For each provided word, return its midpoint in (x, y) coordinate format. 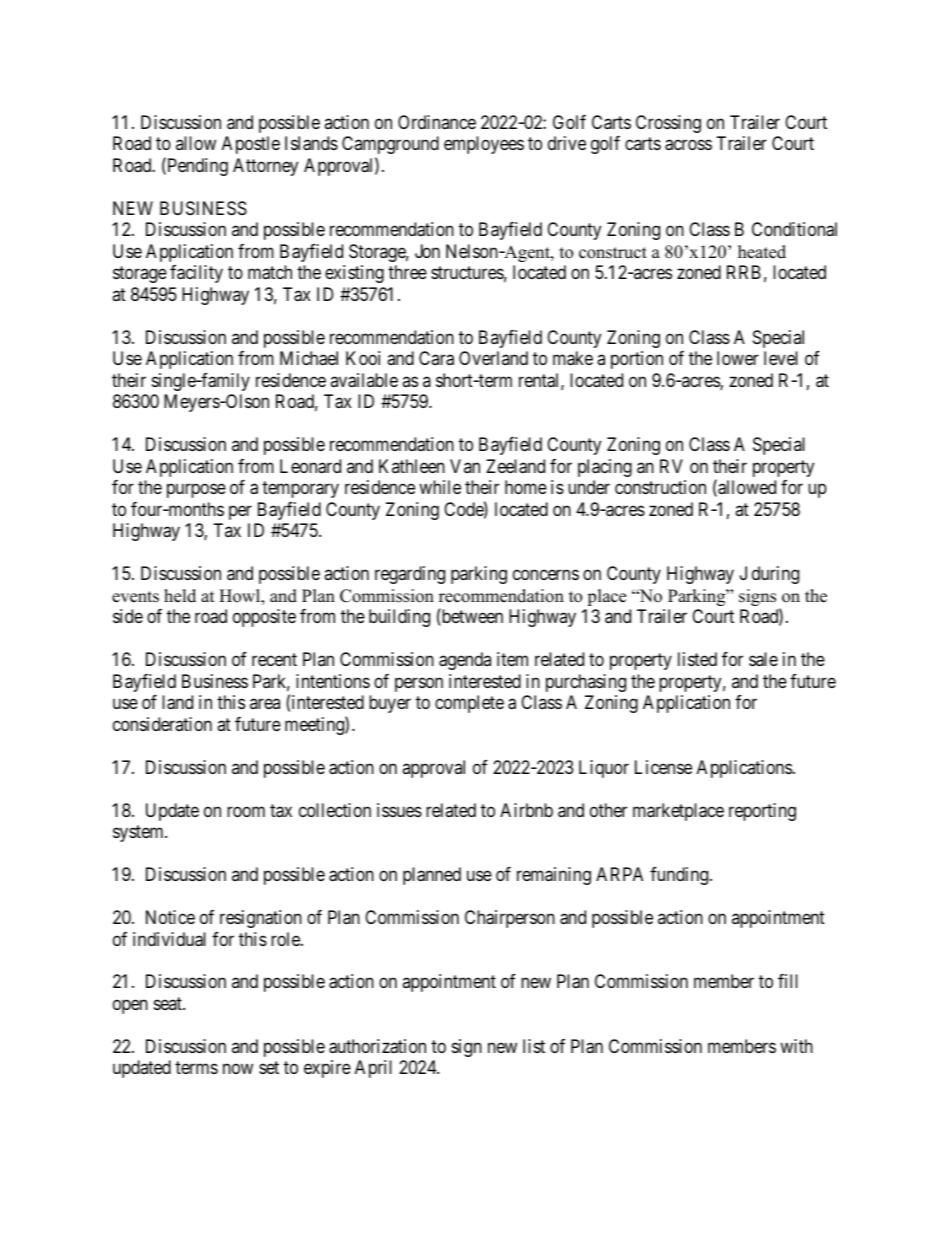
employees (484, 145)
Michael (309, 358)
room (246, 811)
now (238, 1069)
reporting (762, 812)
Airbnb (526, 810)
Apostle (251, 145)
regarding (410, 575)
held (180, 596)
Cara (436, 358)
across (688, 145)
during (775, 575)
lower (738, 358)
